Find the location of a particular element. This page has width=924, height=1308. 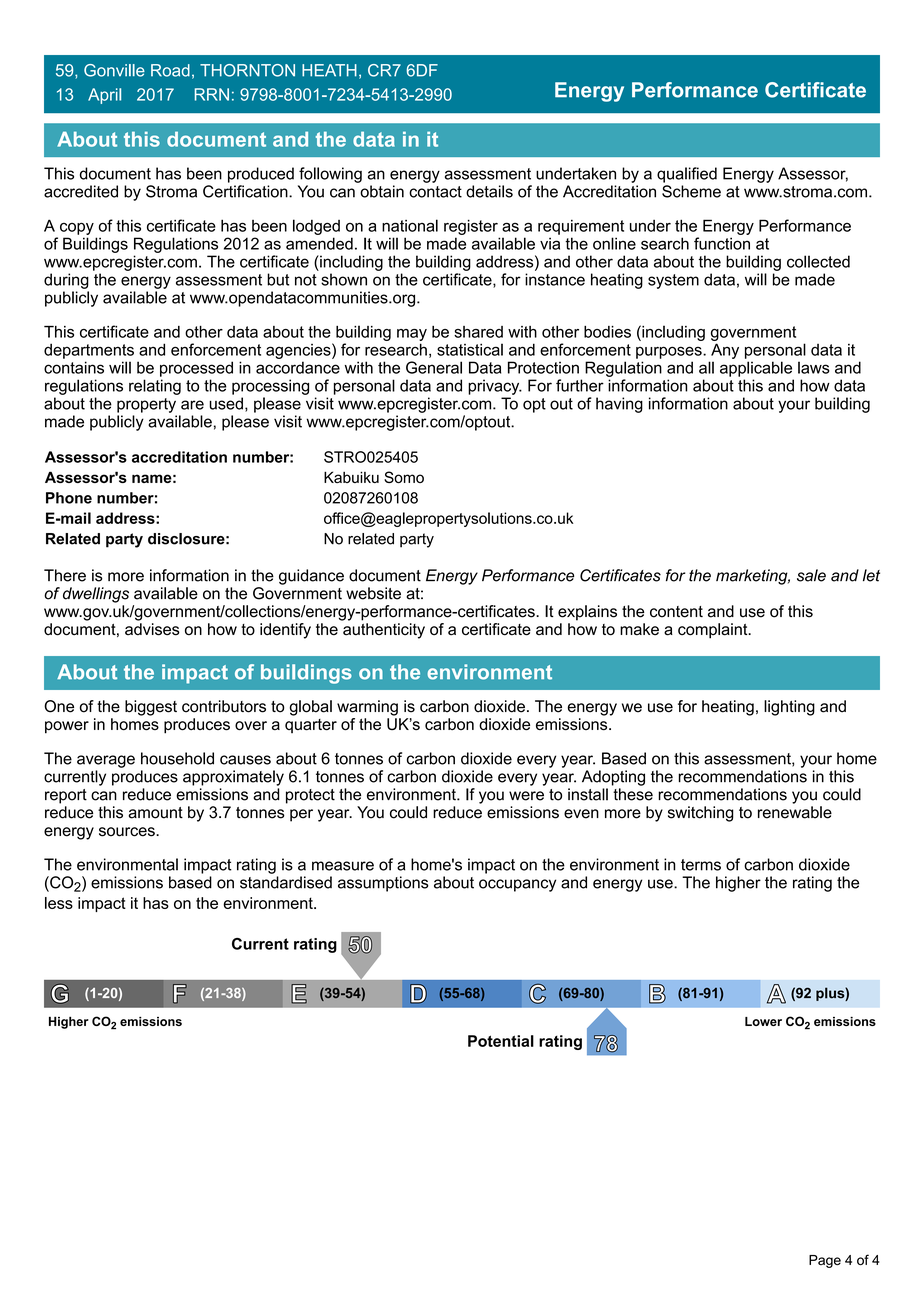

qualified is located at coordinates (687, 175).
